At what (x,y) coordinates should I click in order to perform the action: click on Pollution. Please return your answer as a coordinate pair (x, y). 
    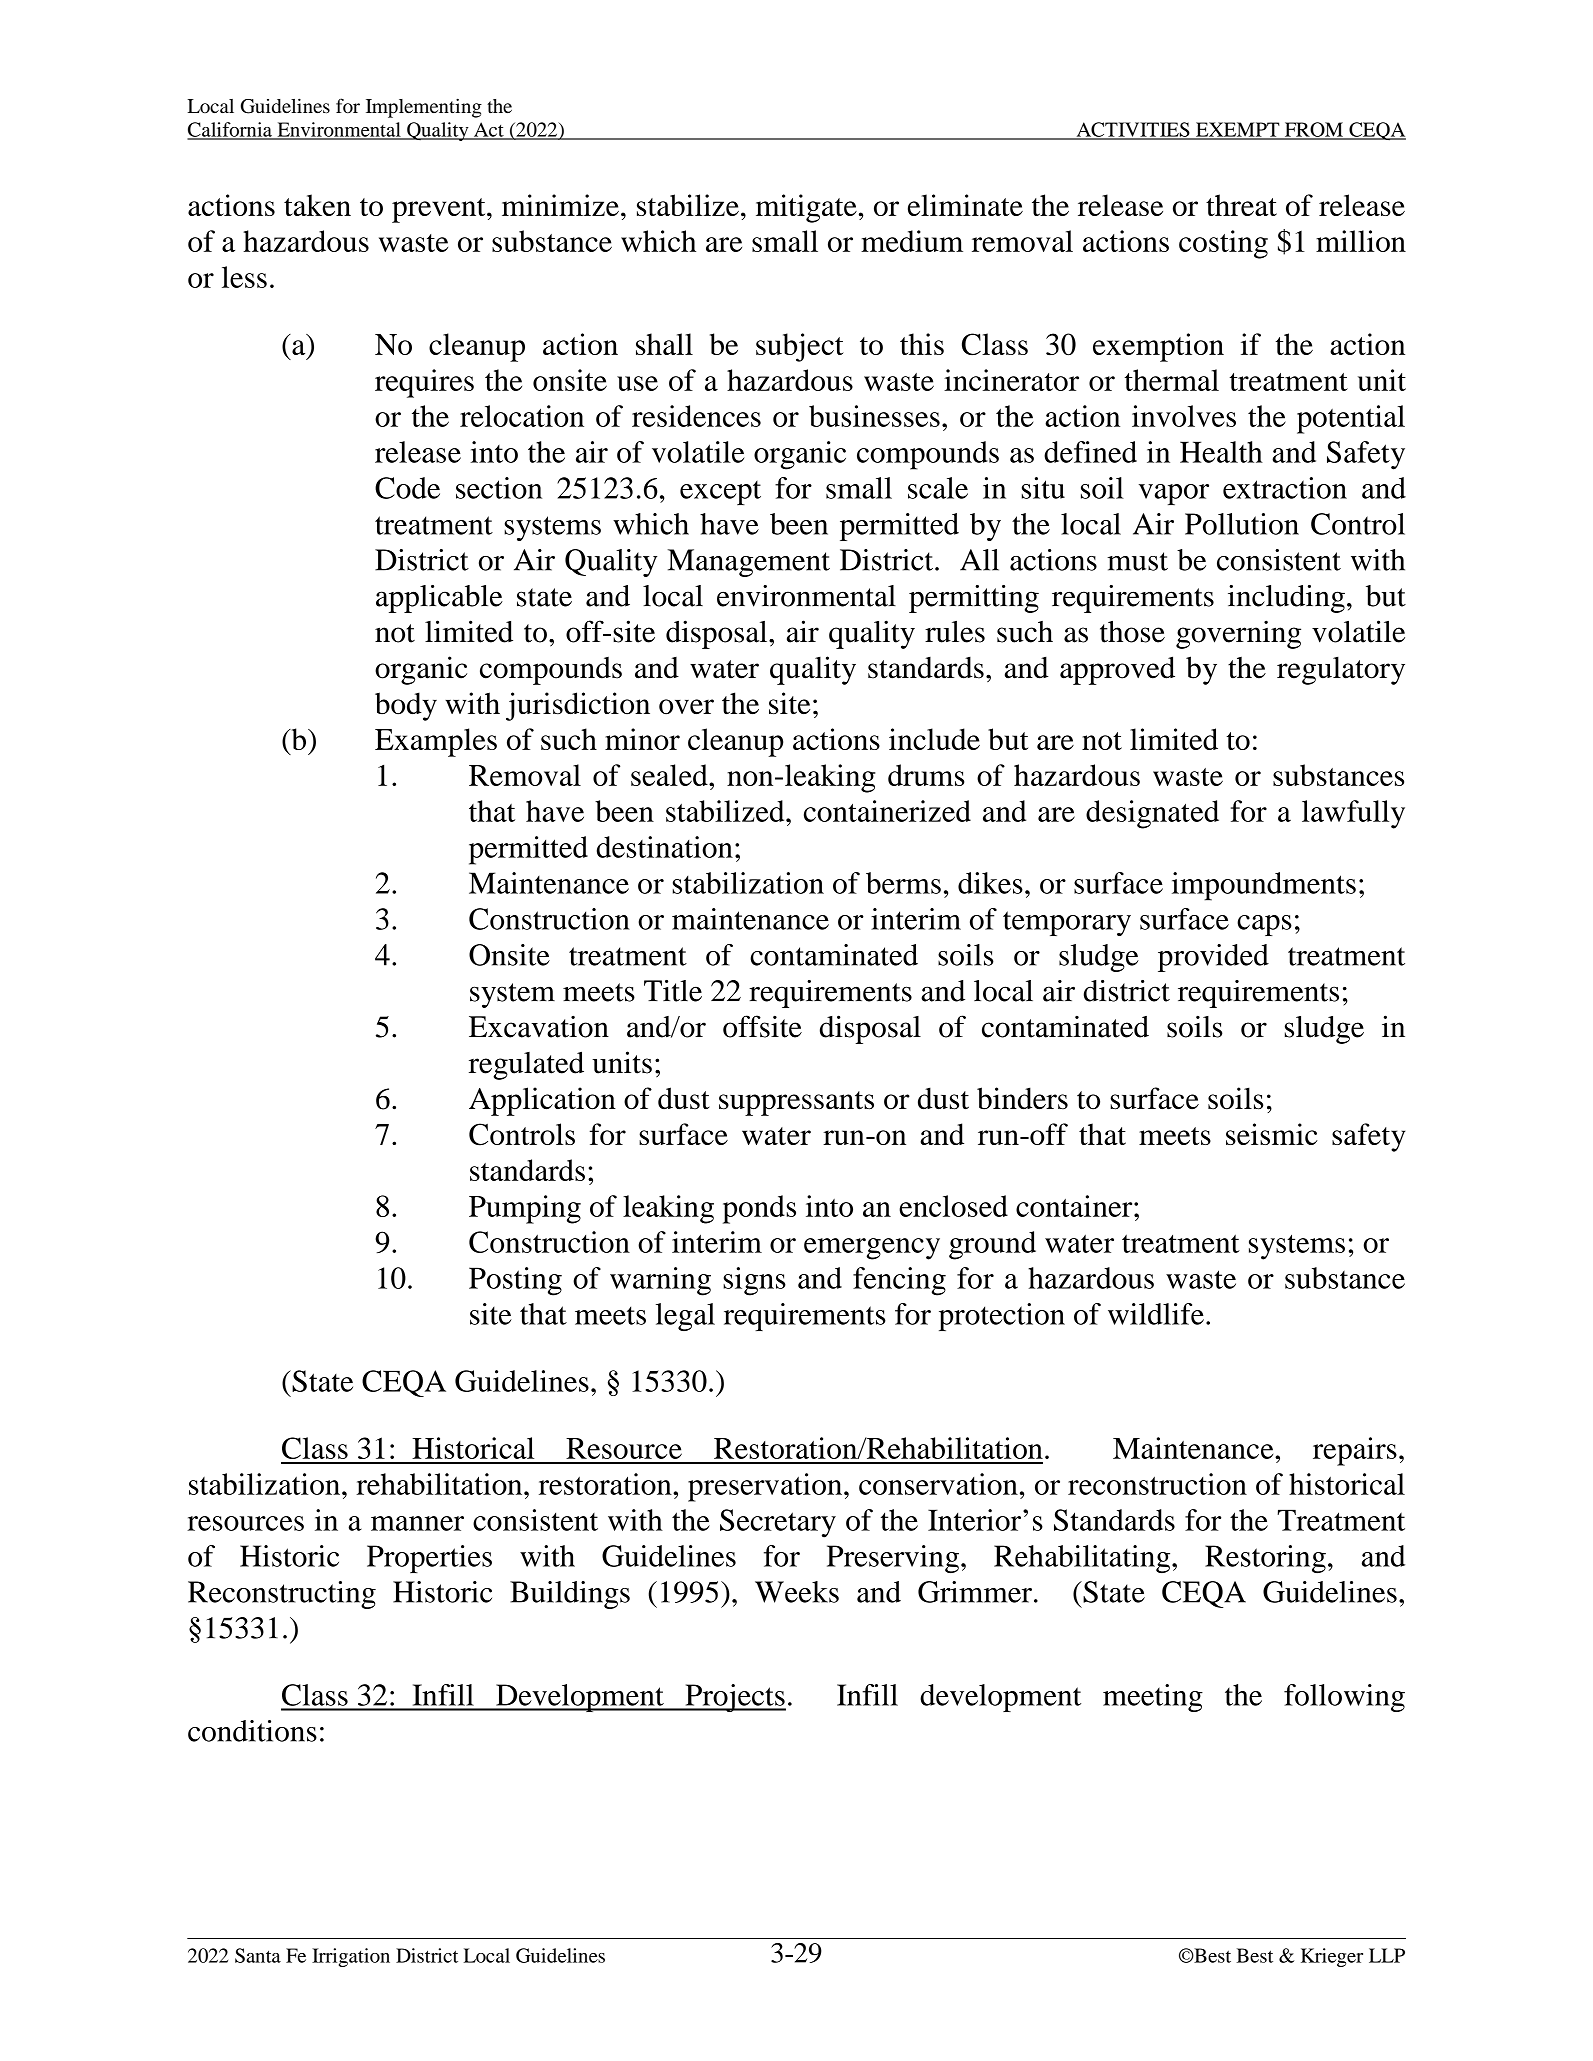
    Looking at the image, I should click on (1242, 524).
